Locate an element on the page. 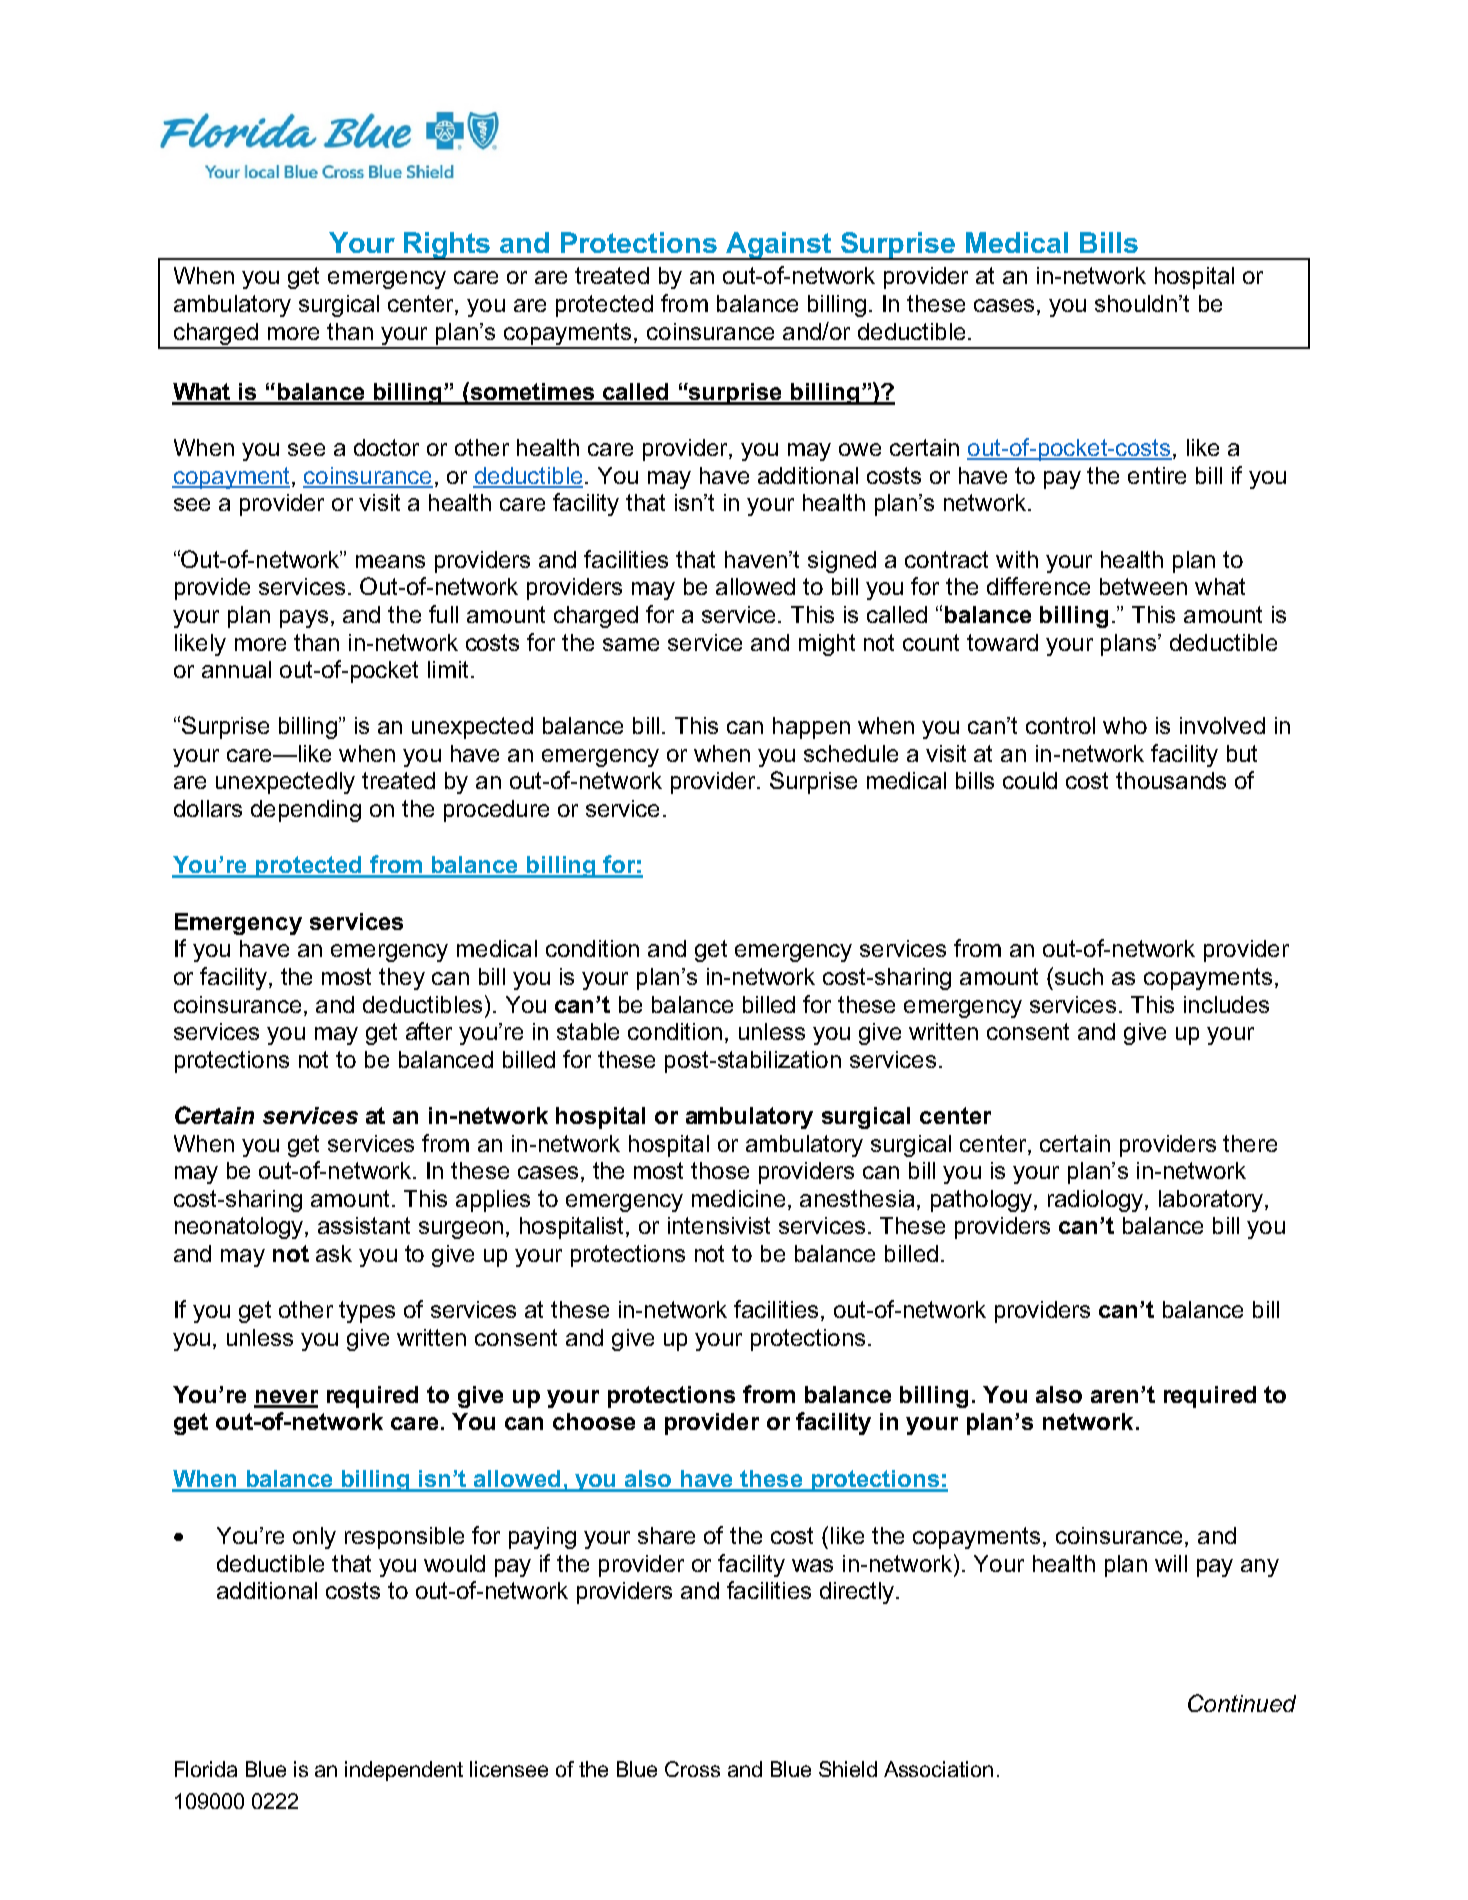 Image resolution: width=1468 pixels, height=1900 pixels. choose is located at coordinates (594, 1421).
